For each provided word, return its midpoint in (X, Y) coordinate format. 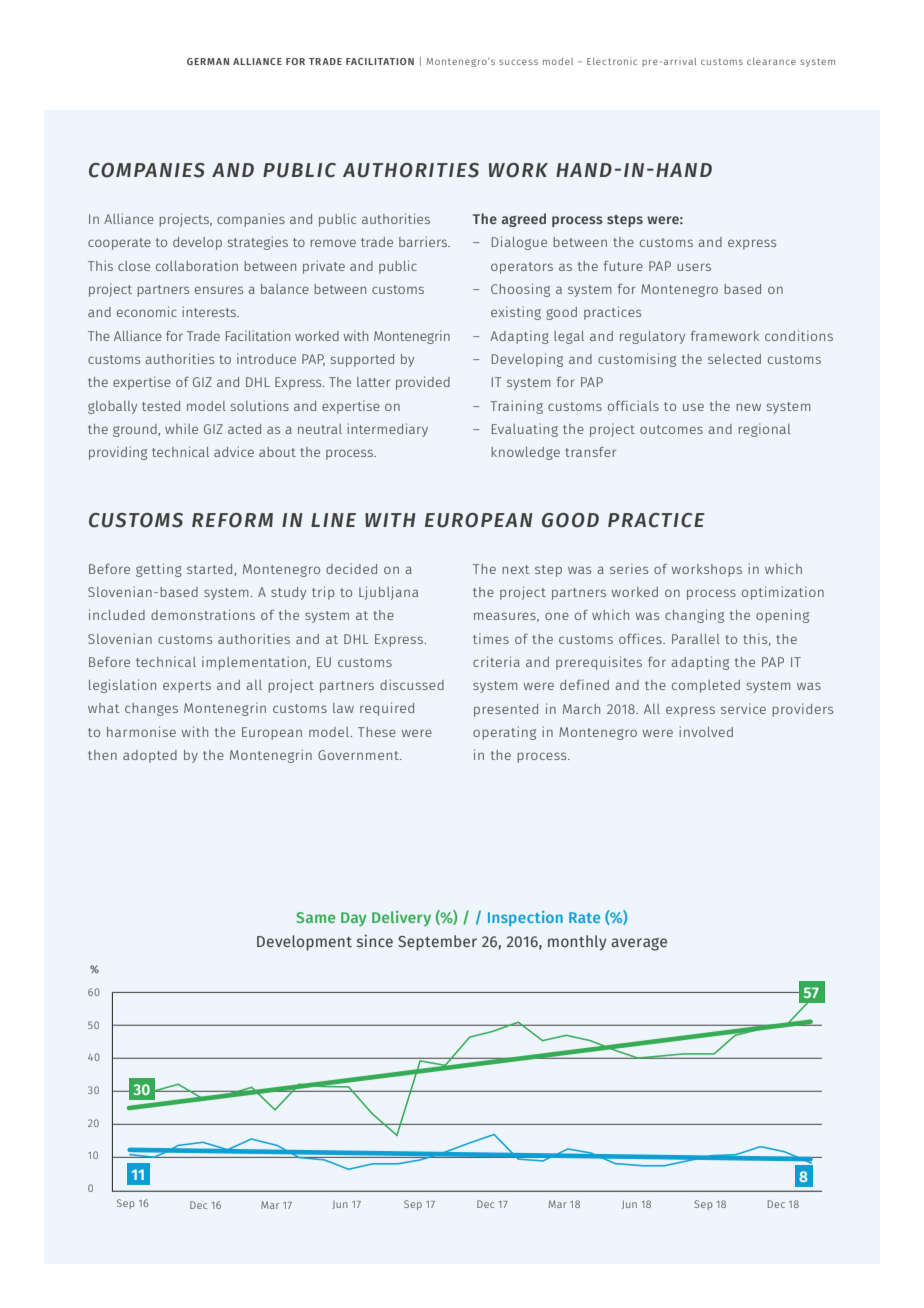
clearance (771, 61)
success (518, 62)
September (437, 943)
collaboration (197, 265)
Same (315, 917)
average (639, 944)
